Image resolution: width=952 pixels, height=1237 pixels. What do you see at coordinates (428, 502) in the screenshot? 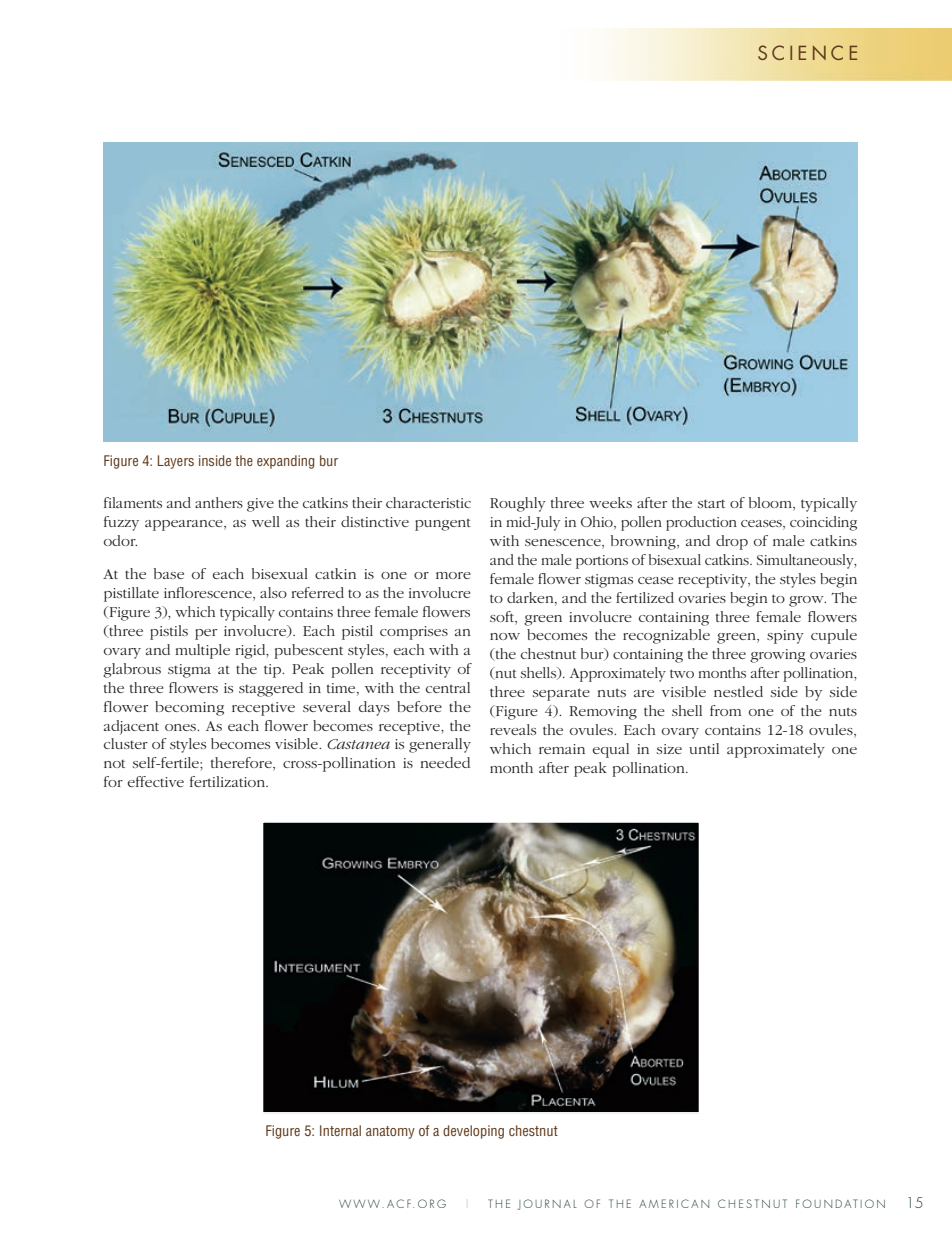
I see `characteristic` at bounding box center [428, 502].
